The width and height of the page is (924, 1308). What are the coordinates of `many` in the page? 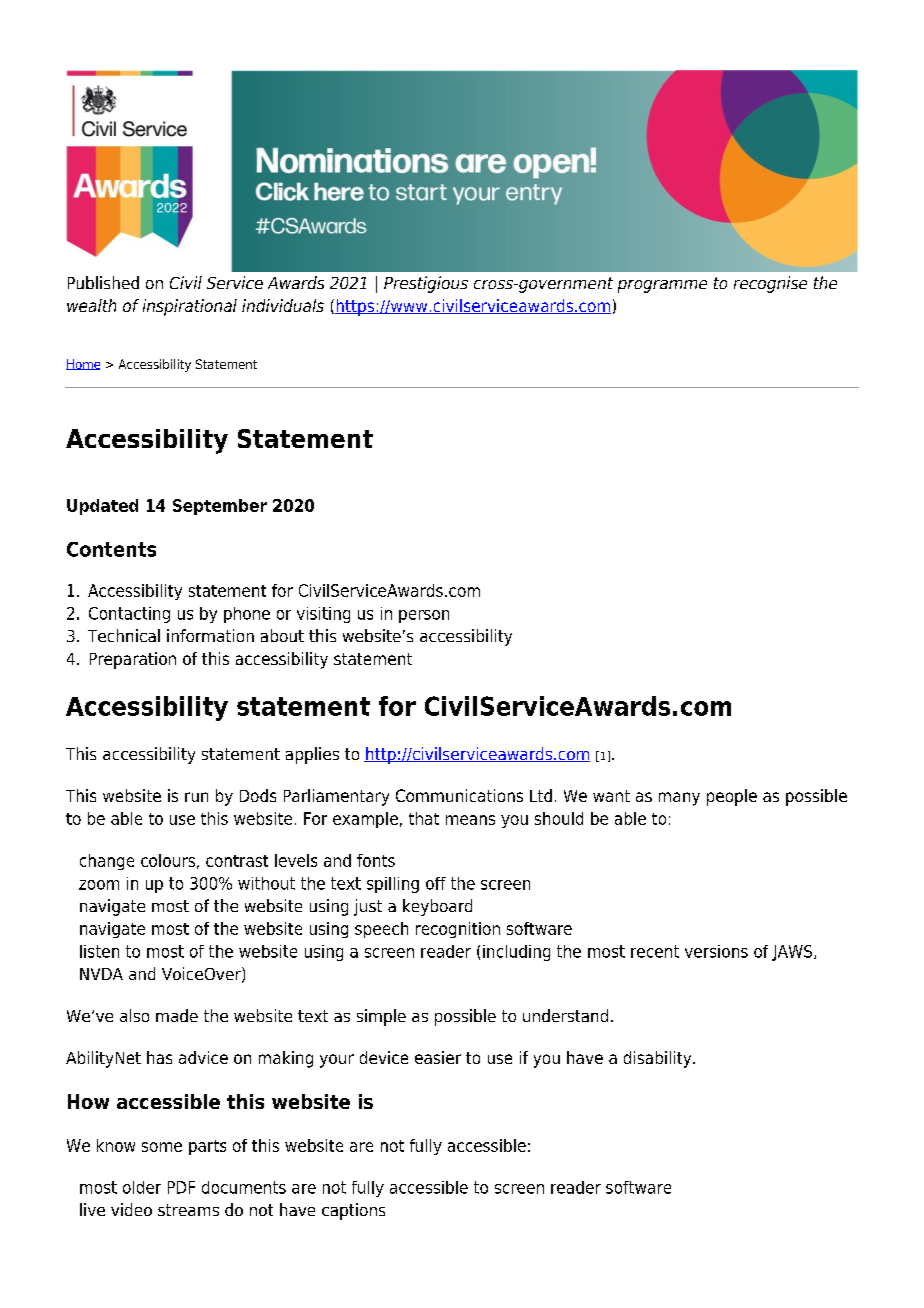 It's located at (679, 799).
